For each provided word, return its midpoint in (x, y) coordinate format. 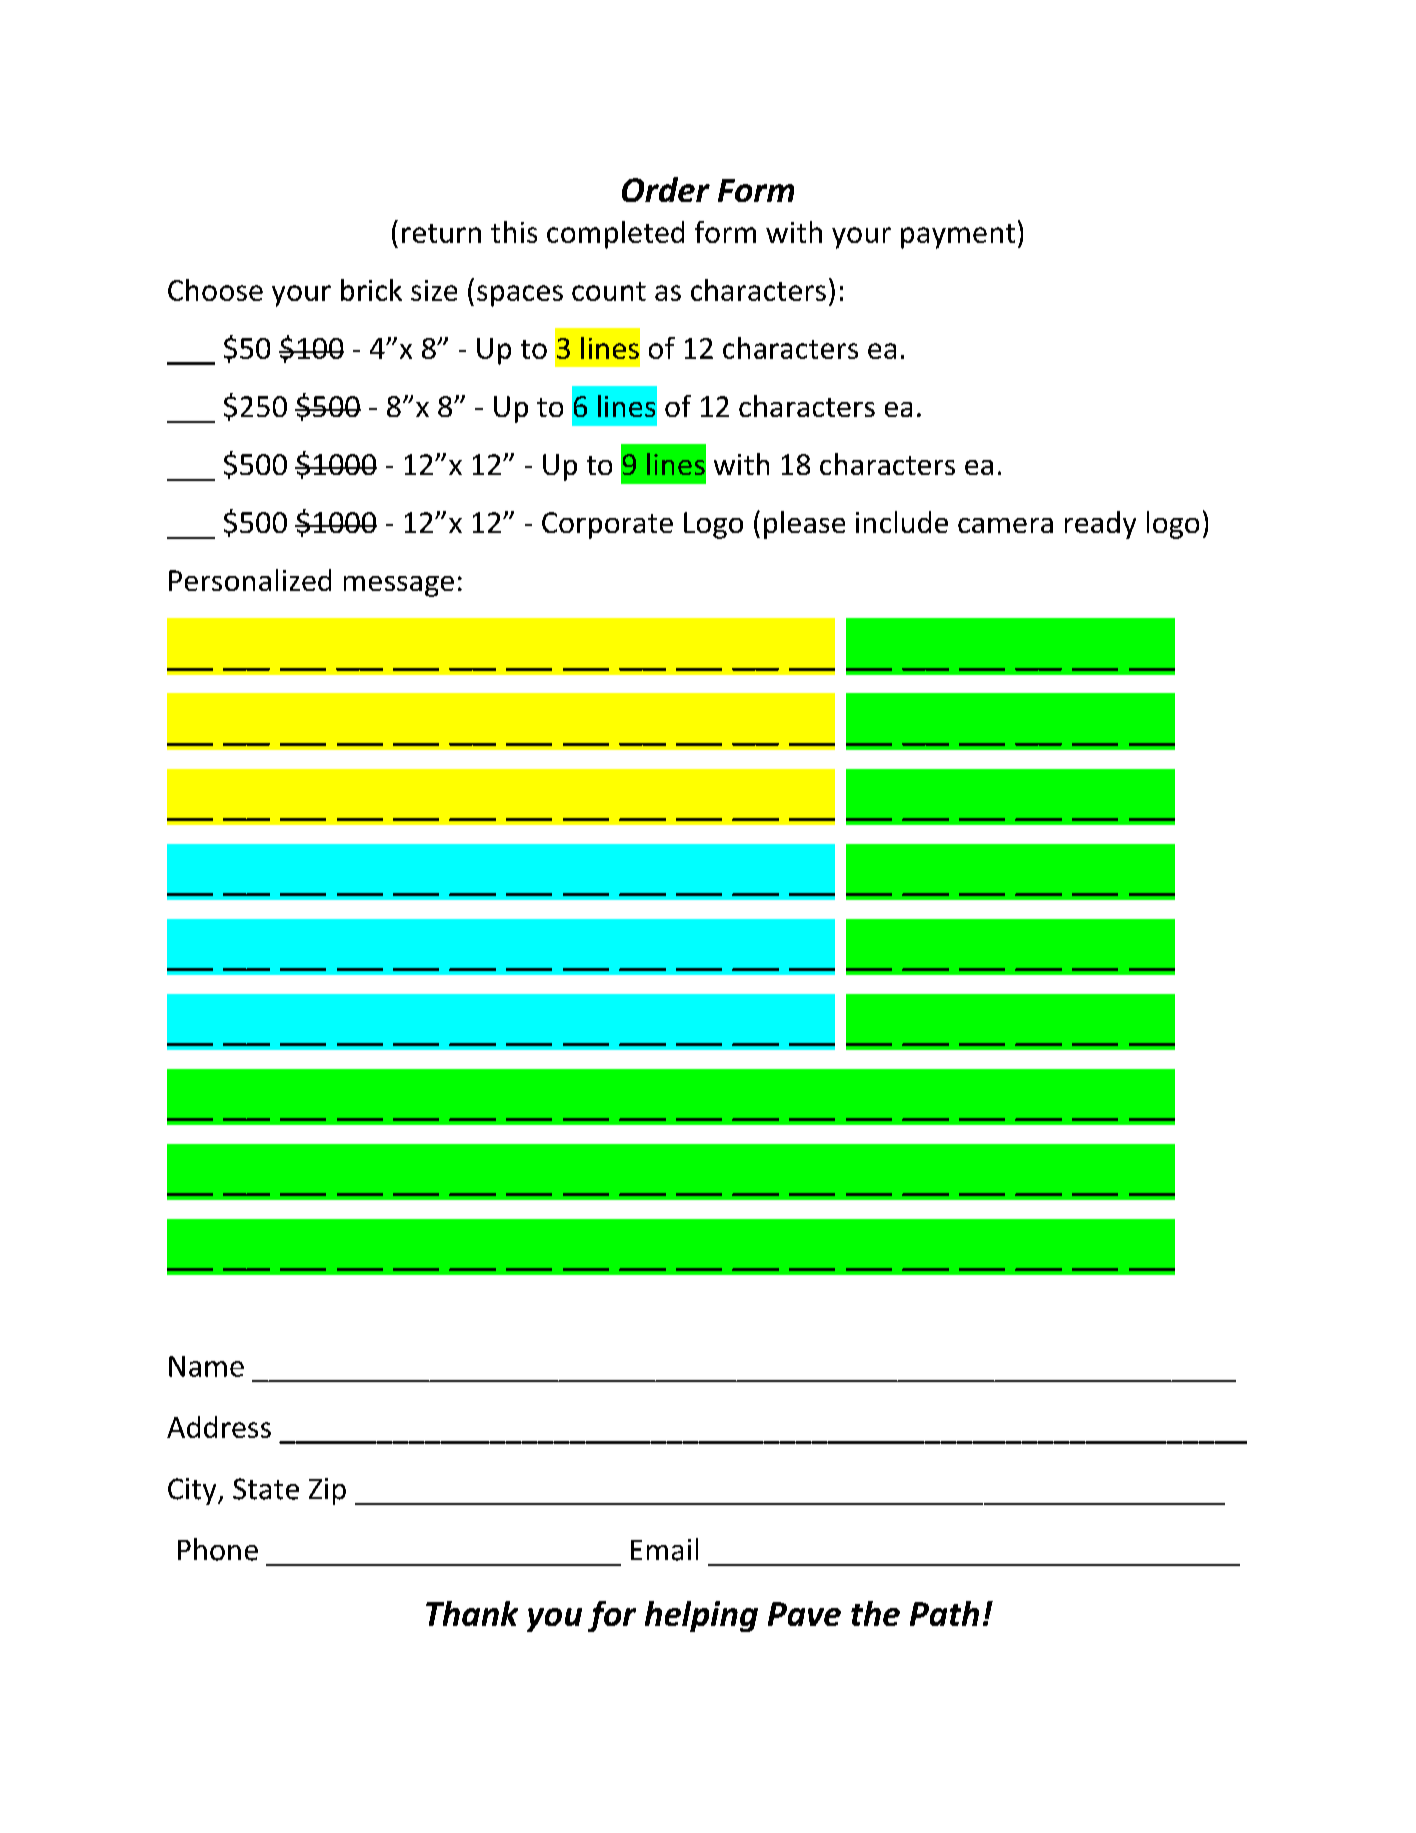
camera (1005, 525)
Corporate (607, 525)
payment (958, 236)
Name (206, 1366)
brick (371, 290)
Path (944, 1613)
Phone (218, 1549)
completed (615, 235)
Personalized (250, 580)
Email (664, 1549)
